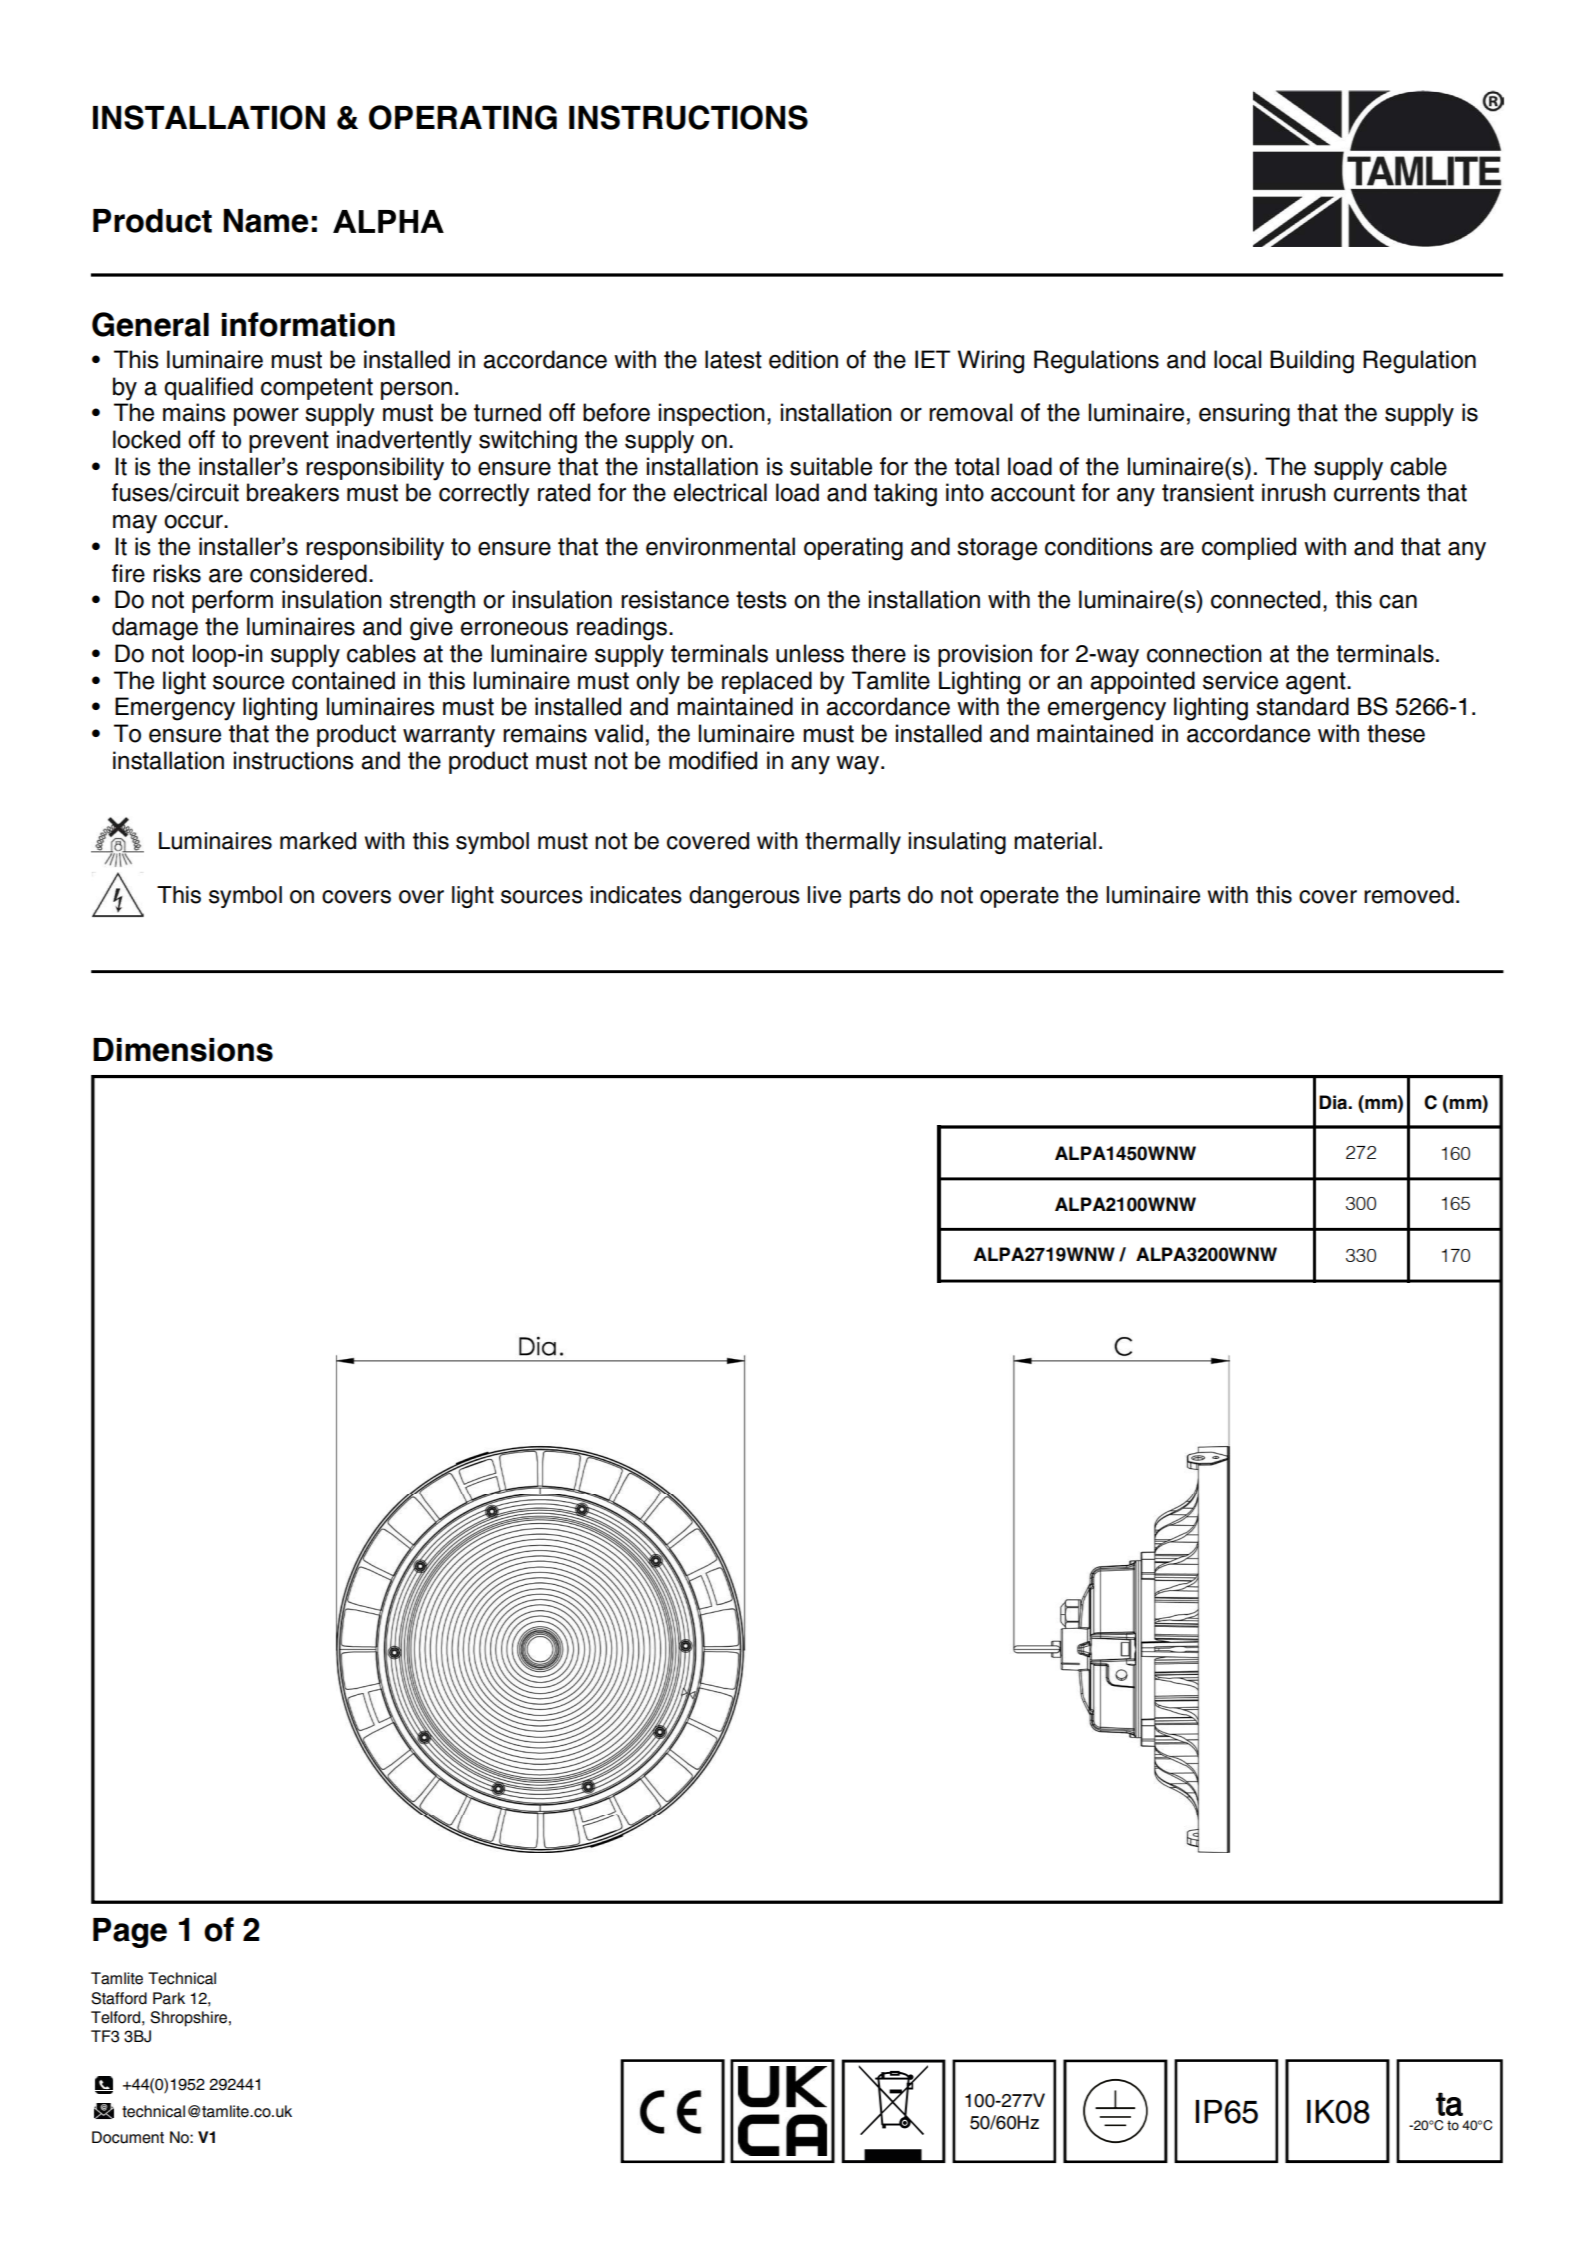 The width and height of the image is (1594, 2254). I want to click on operate, so click(1019, 897).
